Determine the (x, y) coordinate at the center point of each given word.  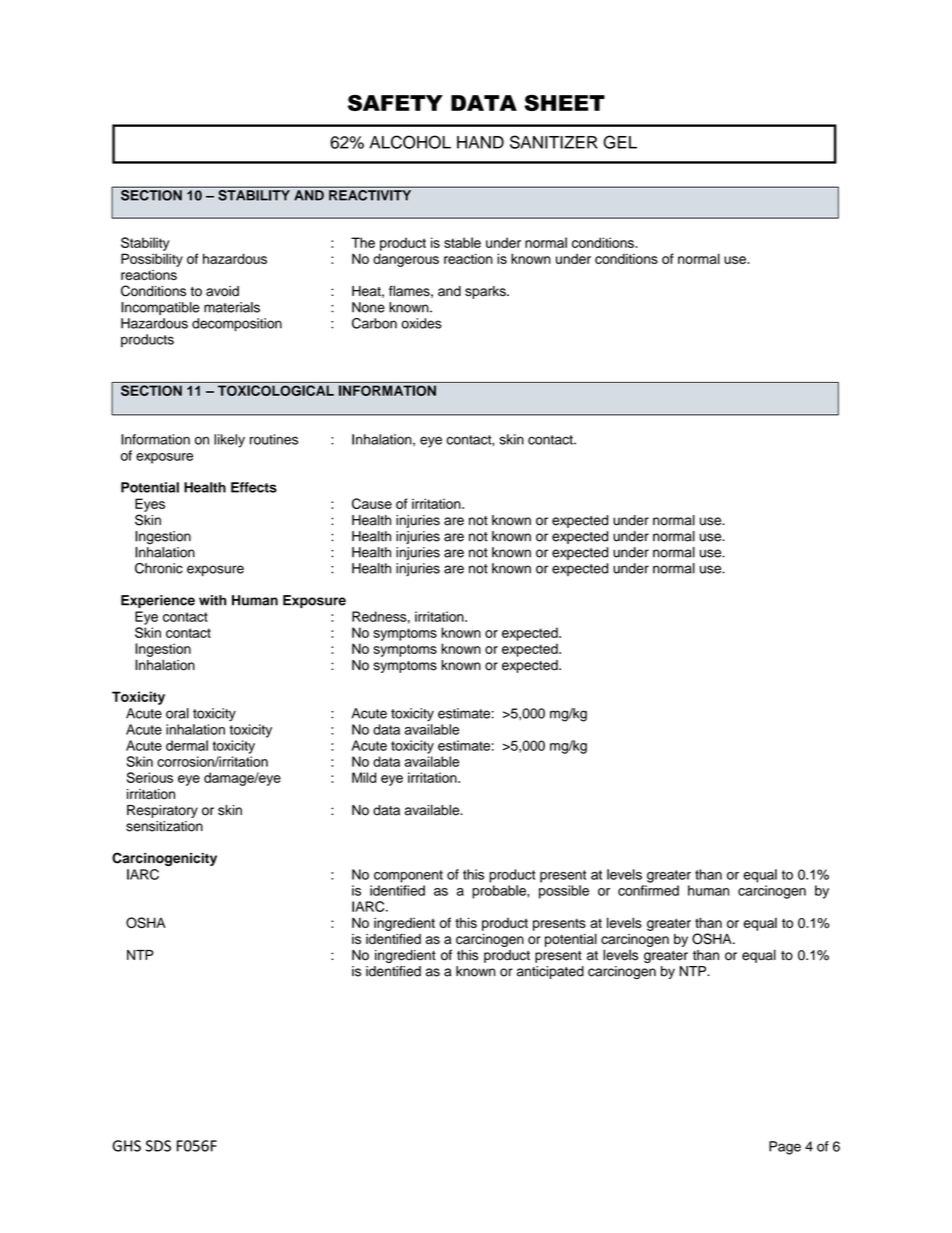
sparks (486, 292)
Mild (364, 777)
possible (564, 892)
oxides (421, 323)
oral (177, 713)
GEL (620, 142)
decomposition (237, 325)
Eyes (150, 505)
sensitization (164, 826)
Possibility (152, 260)
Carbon (374, 323)
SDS (158, 1146)
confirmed (648, 890)
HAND (480, 142)
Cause (372, 503)
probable (500, 892)
